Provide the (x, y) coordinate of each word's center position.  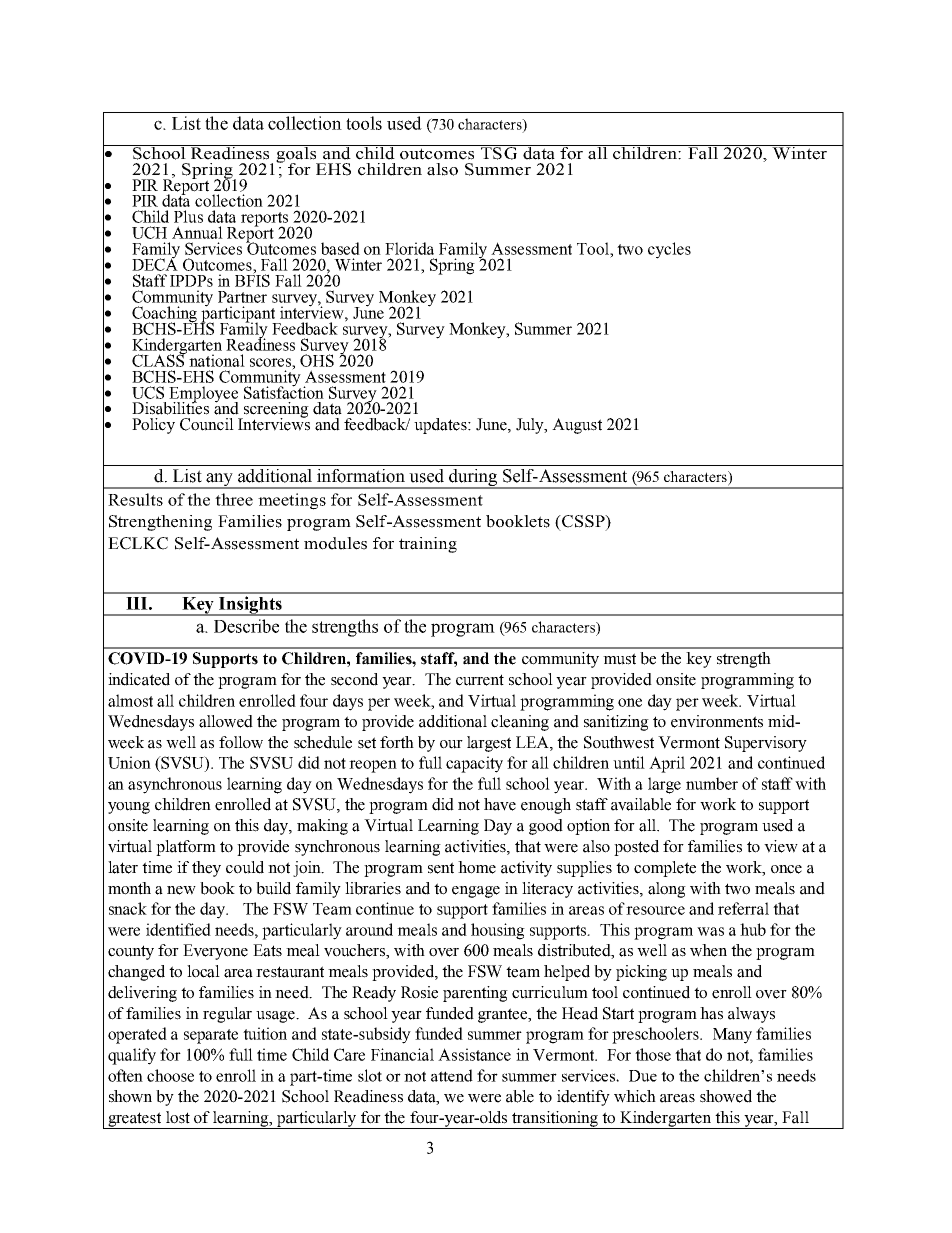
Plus (188, 216)
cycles (669, 250)
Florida (409, 248)
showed (726, 1096)
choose (170, 1075)
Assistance (474, 1054)
